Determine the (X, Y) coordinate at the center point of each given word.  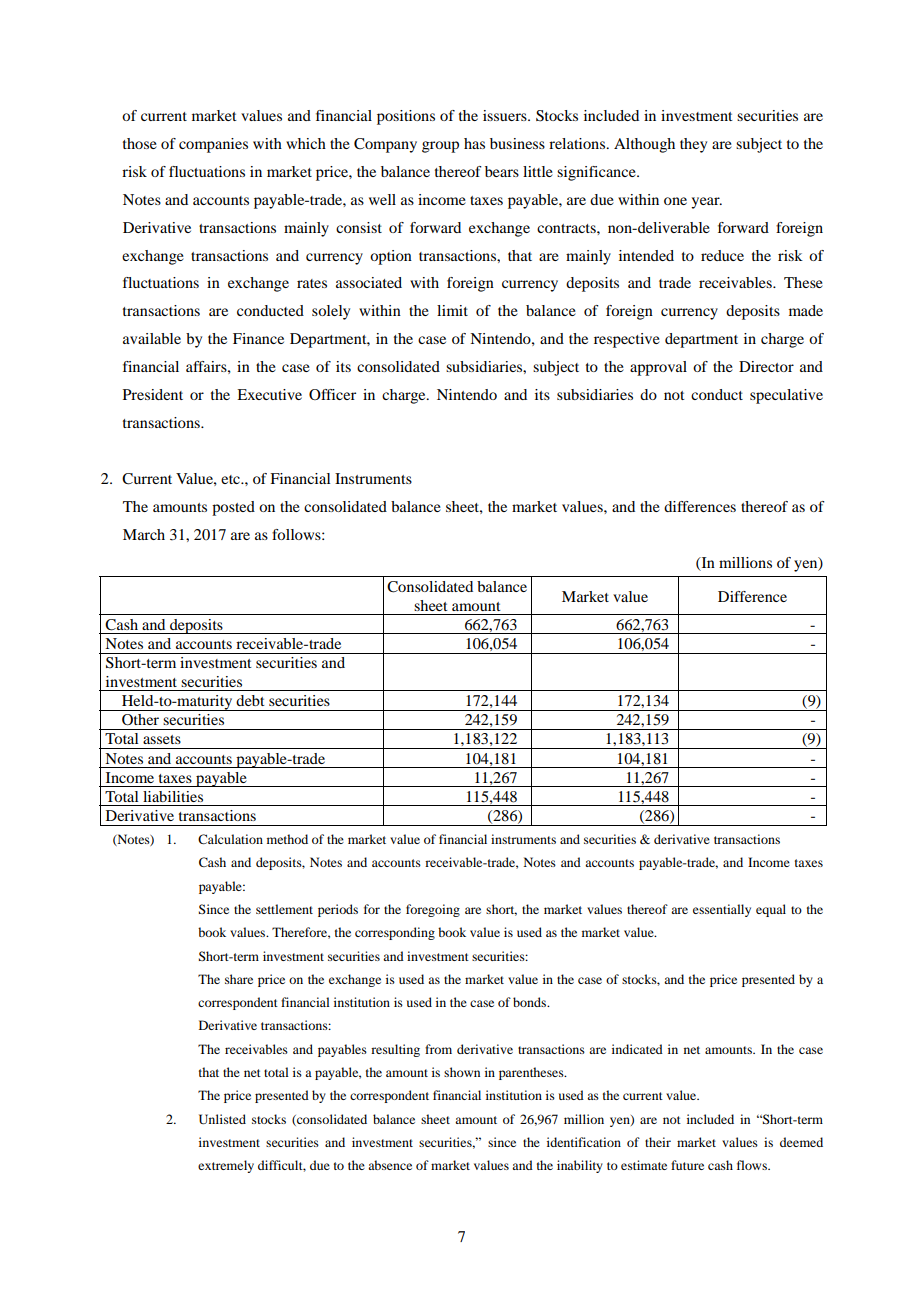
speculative (786, 396)
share (239, 979)
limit (452, 310)
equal (771, 910)
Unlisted (222, 1119)
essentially (722, 910)
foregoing (433, 910)
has (474, 143)
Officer (332, 394)
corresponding (395, 933)
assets (162, 739)
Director (766, 366)
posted (233, 508)
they (693, 145)
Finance (258, 338)
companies (213, 145)
